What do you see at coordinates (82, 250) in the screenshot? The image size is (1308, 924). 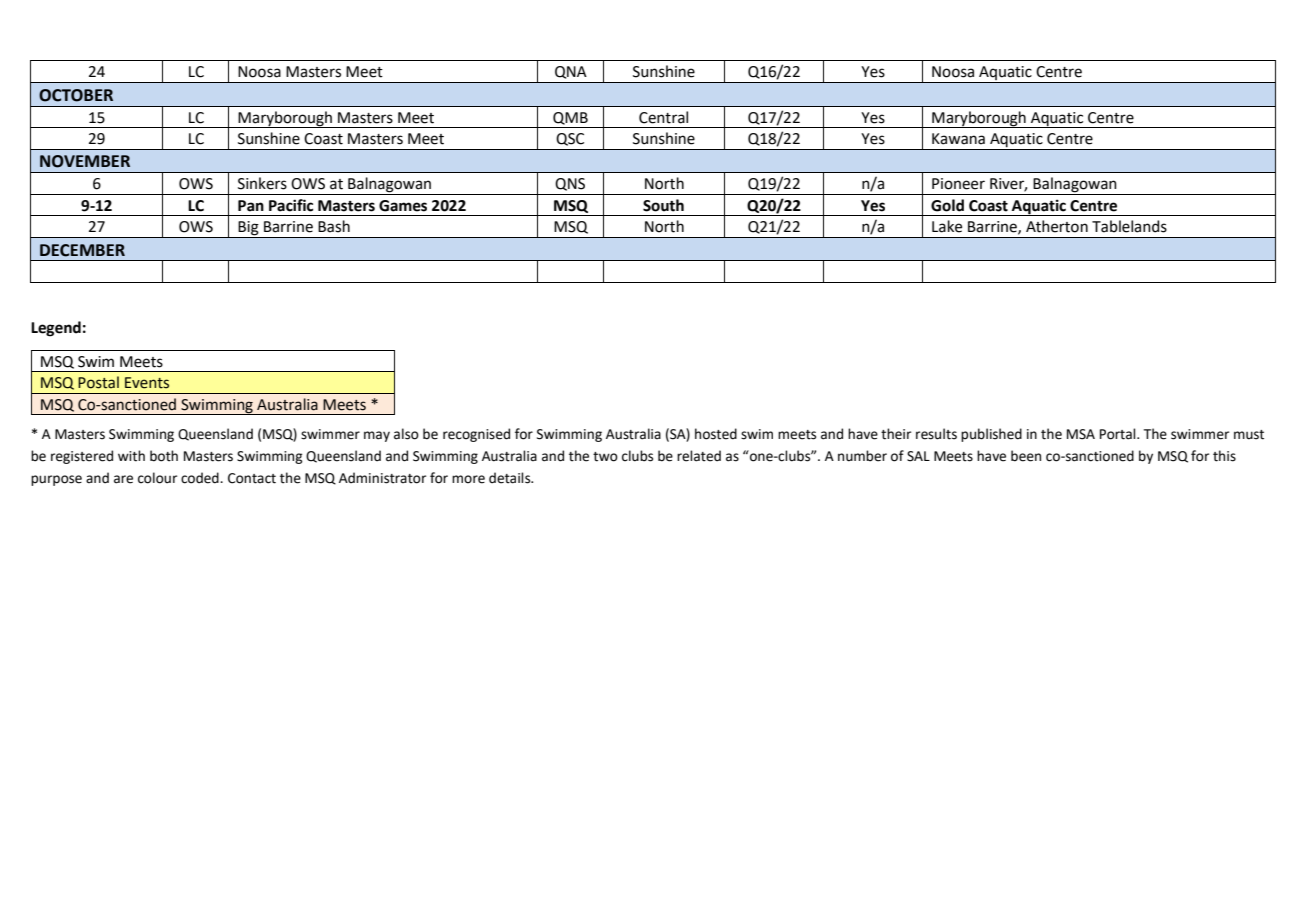 I see `DECEMBER` at bounding box center [82, 250].
